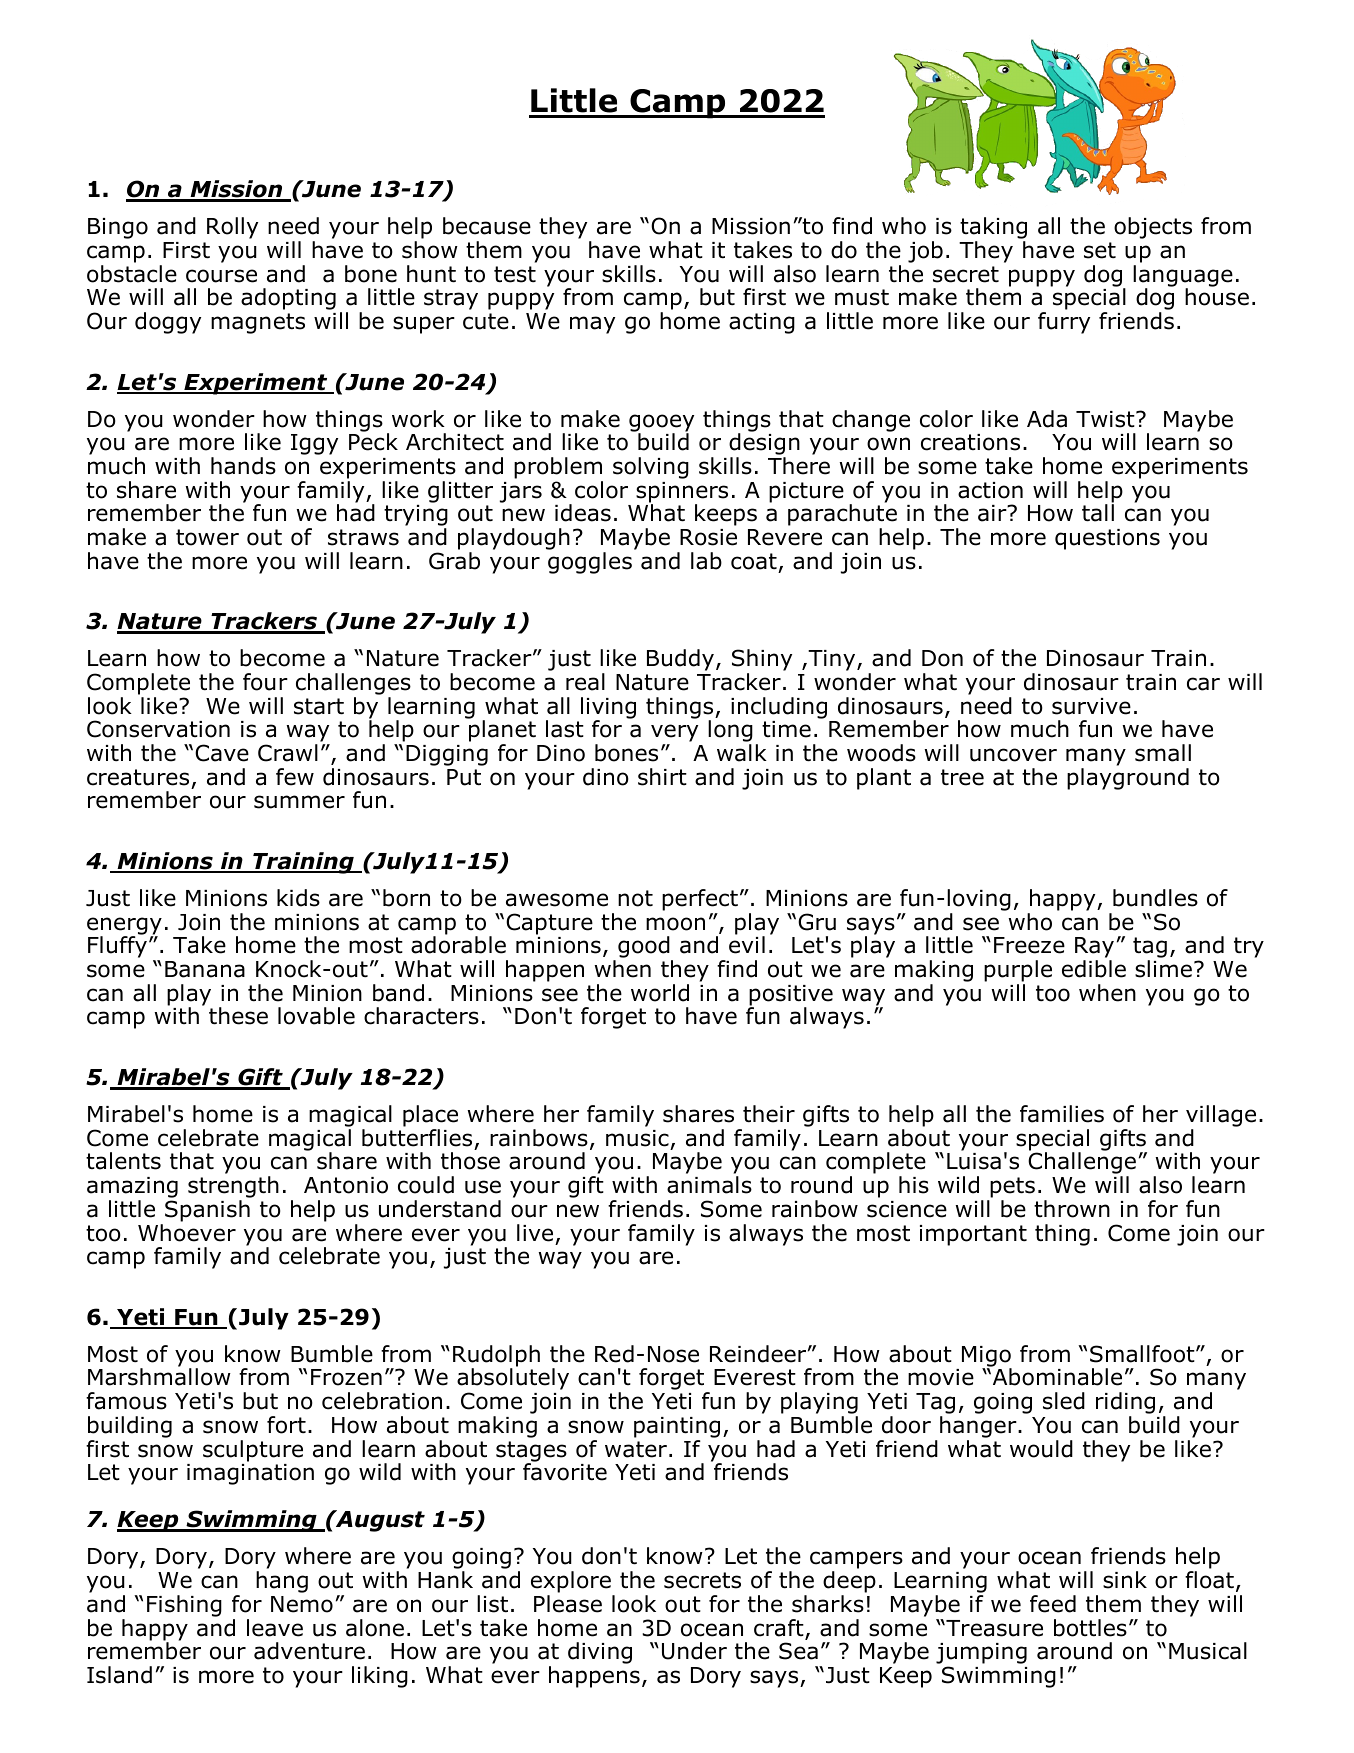 The height and width of the screenshot is (1753, 1354). What do you see at coordinates (762, 323) in the screenshot?
I see `acting` at bounding box center [762, 323].
